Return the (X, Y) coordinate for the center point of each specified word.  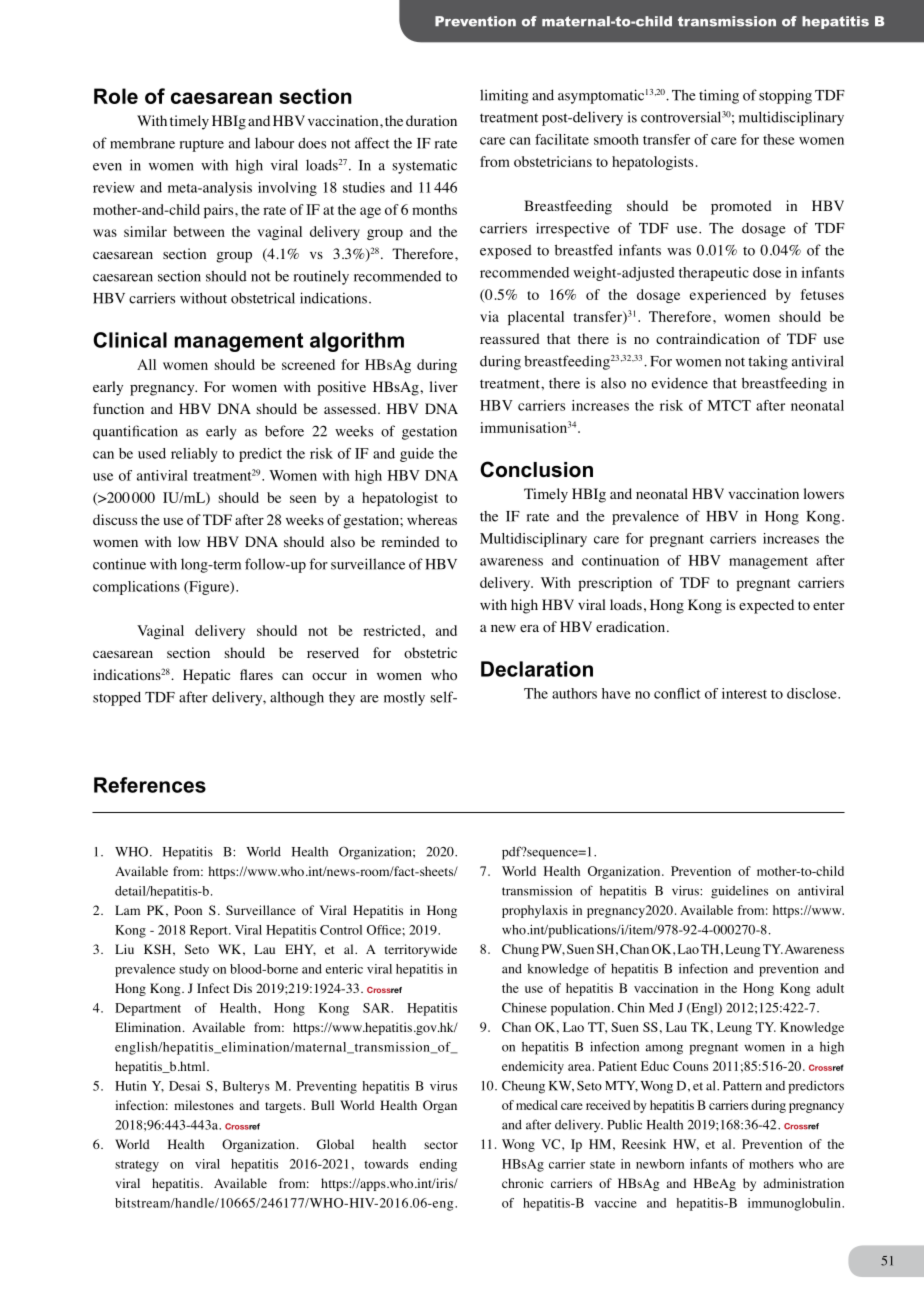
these (779, 139)
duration (431, 121)
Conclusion (536, 469)
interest (744, 693)
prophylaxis (535, 911)
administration (804, 1183)
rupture (202, 145)
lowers (824, 494)
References (150, 785)
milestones (204, 1105)
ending (438, 1165)
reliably (194, 455)
